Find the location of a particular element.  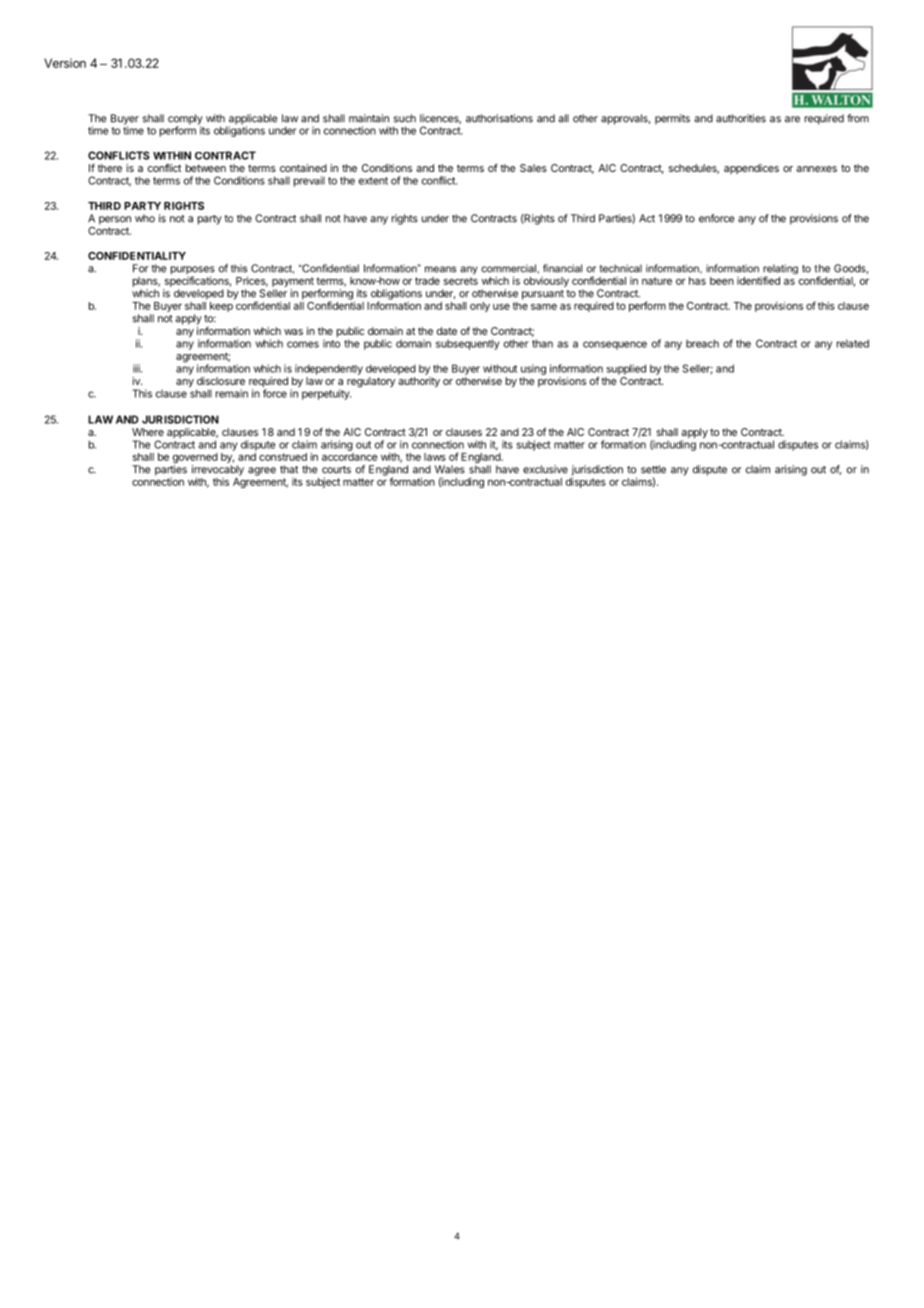

means is located at coordinates (440, 269).
